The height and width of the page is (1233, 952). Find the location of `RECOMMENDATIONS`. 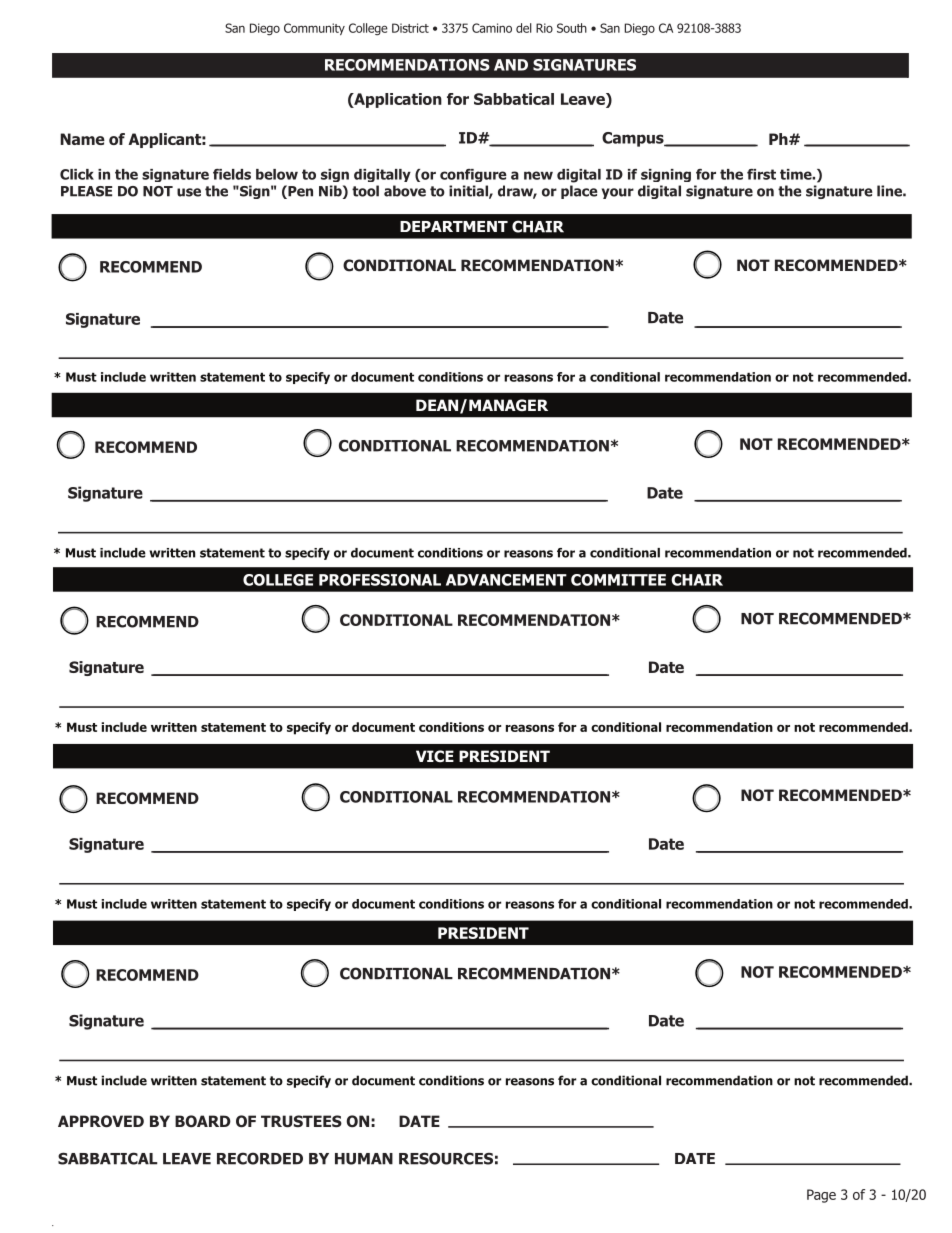

RECOMMENDATIONS is located at coordinates (407, 65).
